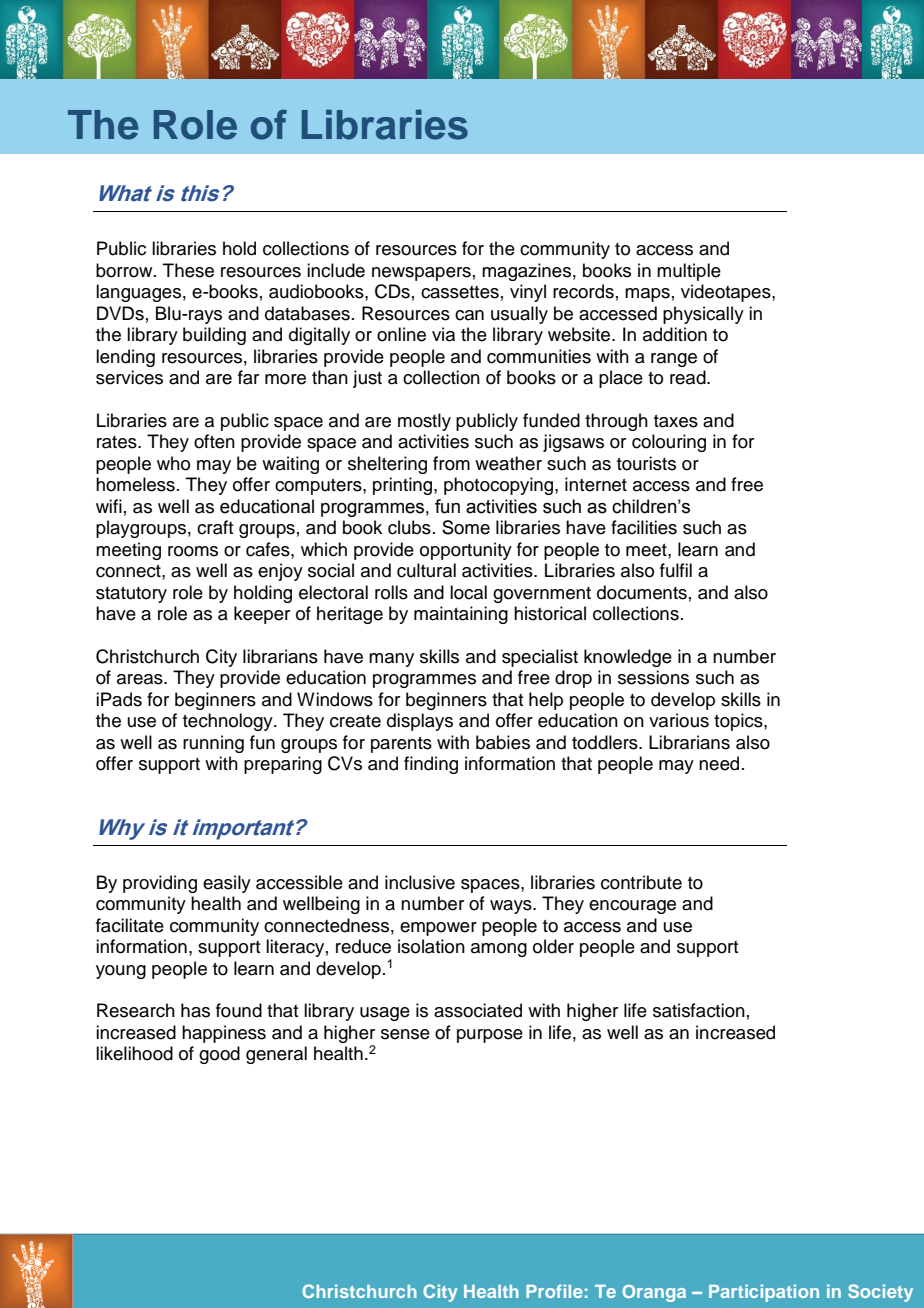 The width and height of the document is (924, 1308). Describe the element at coordinates (219, 1055) in the document. I see `good` at that location.
